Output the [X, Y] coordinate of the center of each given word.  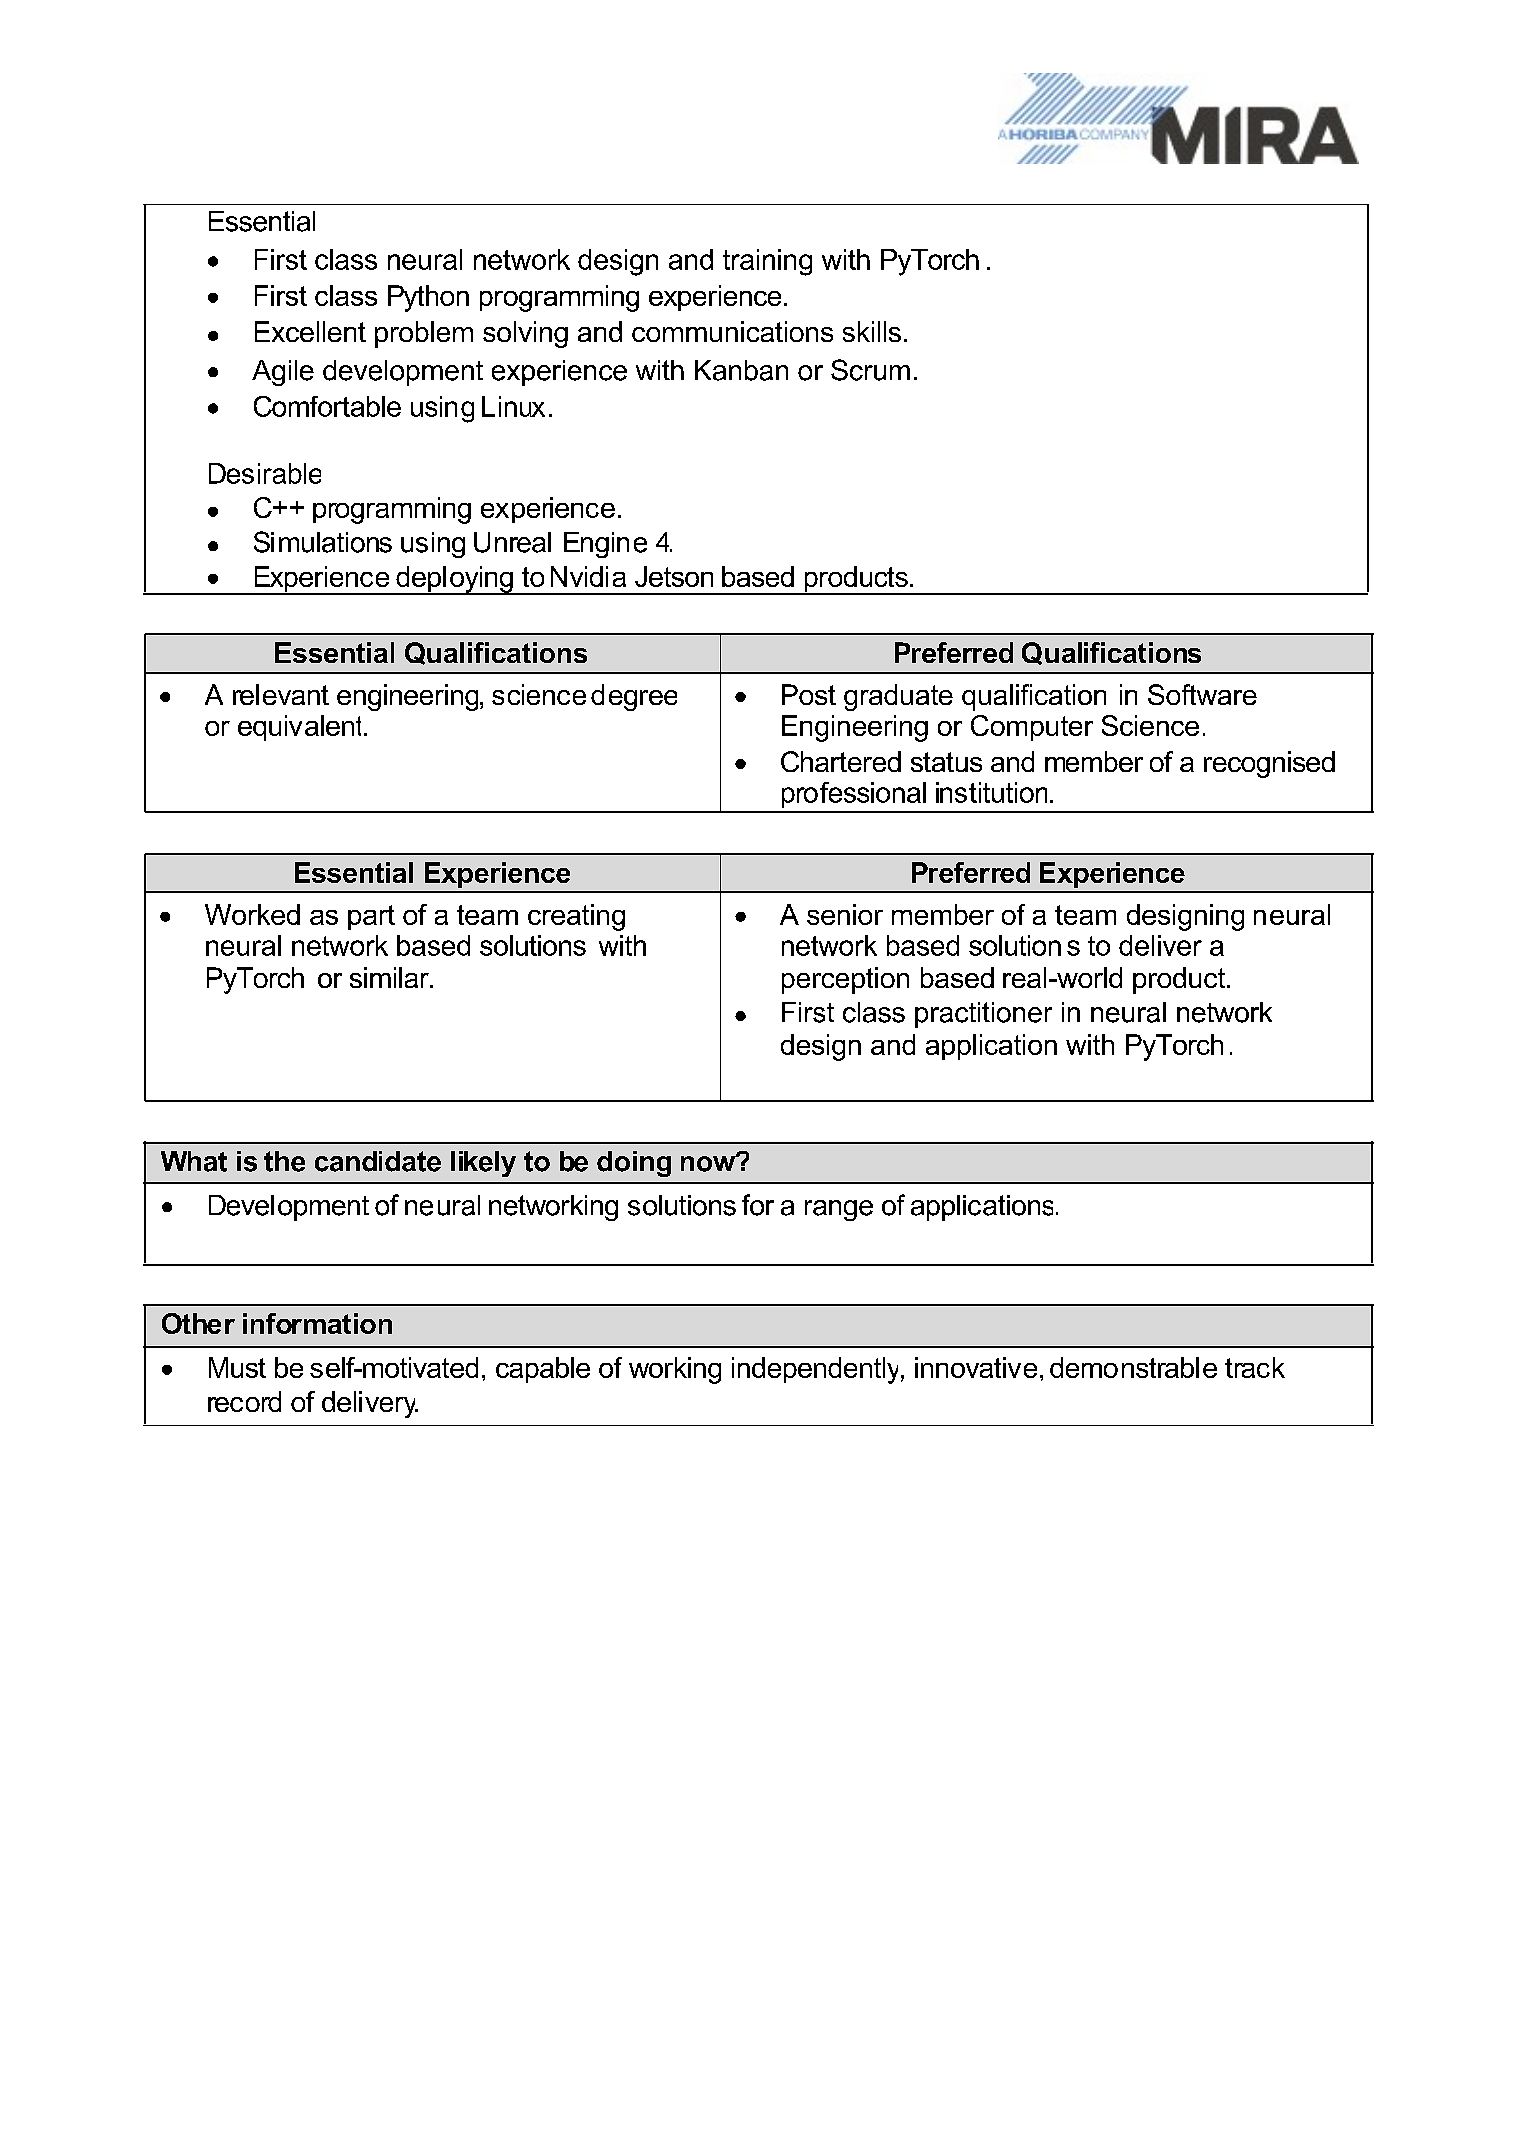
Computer [1032, 728]
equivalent [302, 728]
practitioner [983, 1015]
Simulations [323, 542]
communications [732, 331]
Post [809, 694]
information [317, 1323]
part [371, 917]
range [839, 1210]
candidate [378, 1161]
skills [872, 331]
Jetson [674, 576]
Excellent [310, 331]
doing [634, 1164]
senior [845, 914]
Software [1202, 694]
